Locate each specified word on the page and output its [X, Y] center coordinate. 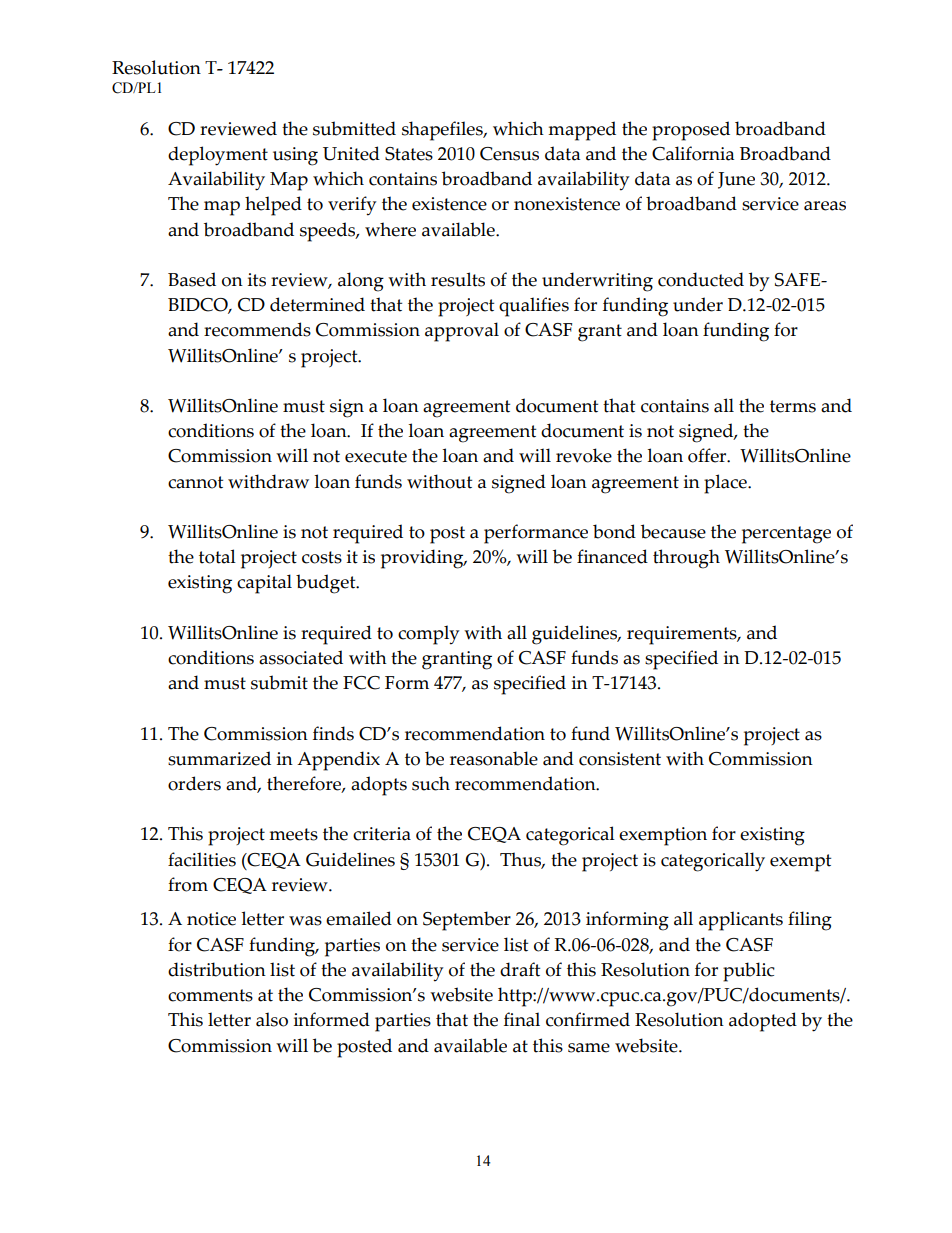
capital [264, 584]
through [686, 559]
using [295, 156]
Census [509, 154]
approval [462, 332]
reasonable [494, 758]
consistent [620, 759]
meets [293, 834]
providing [423, 559]
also [272, 1019]
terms [793, 406]
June [736, 180]
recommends [257, 329]
